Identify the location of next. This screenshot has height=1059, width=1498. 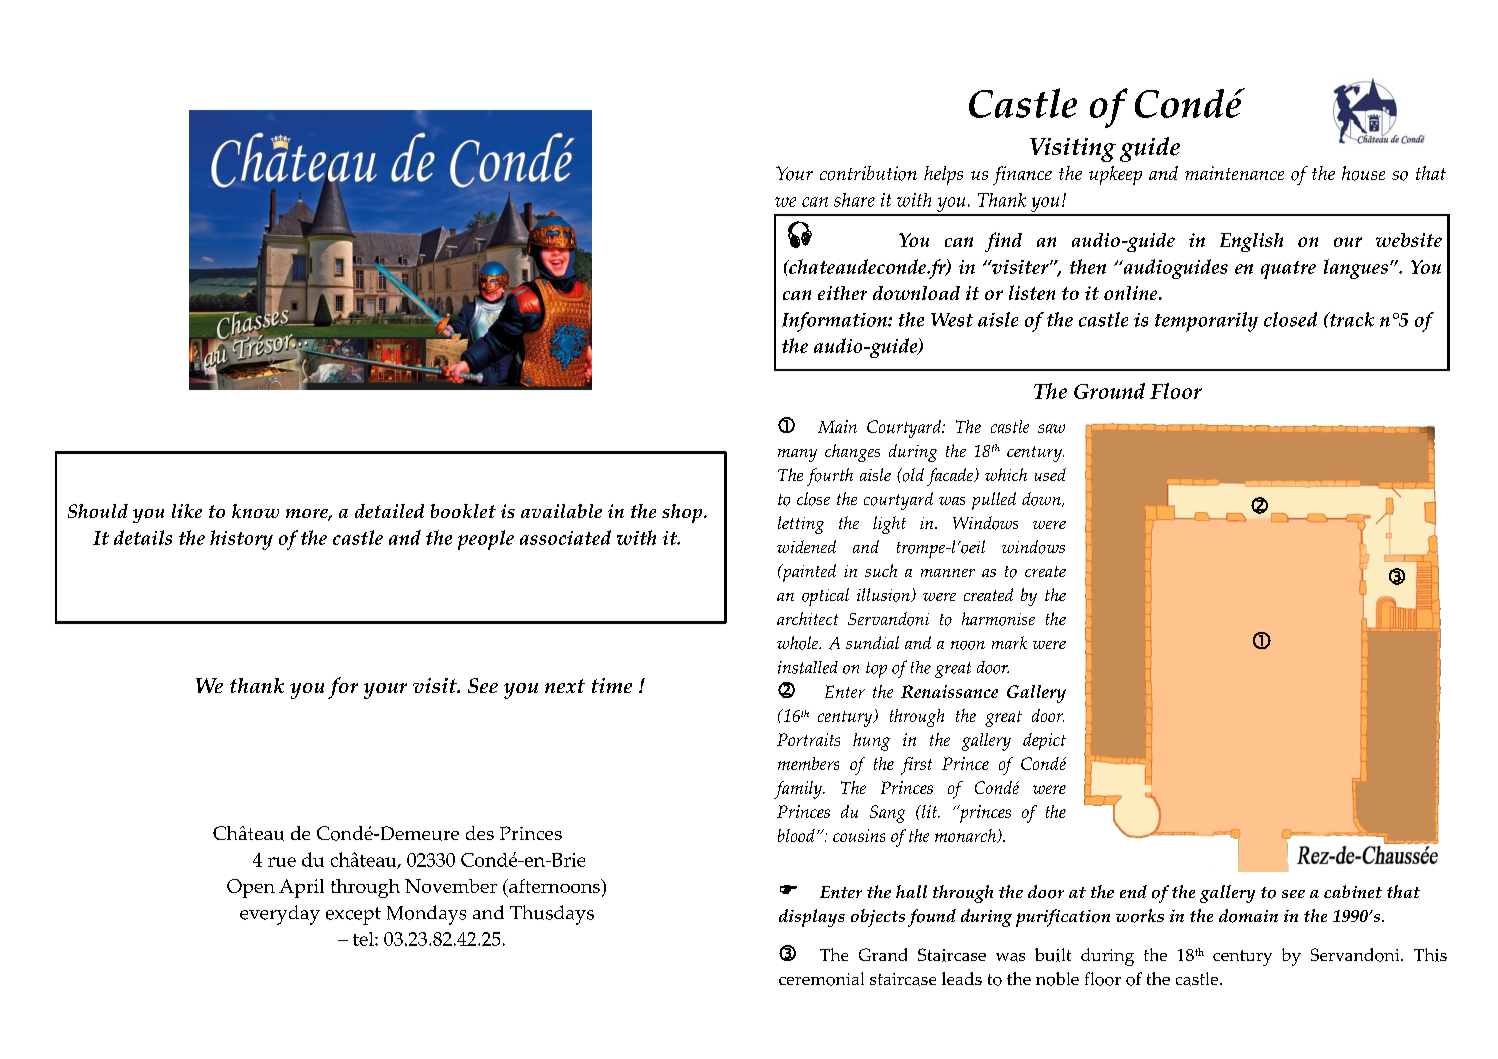
(565, 686).
